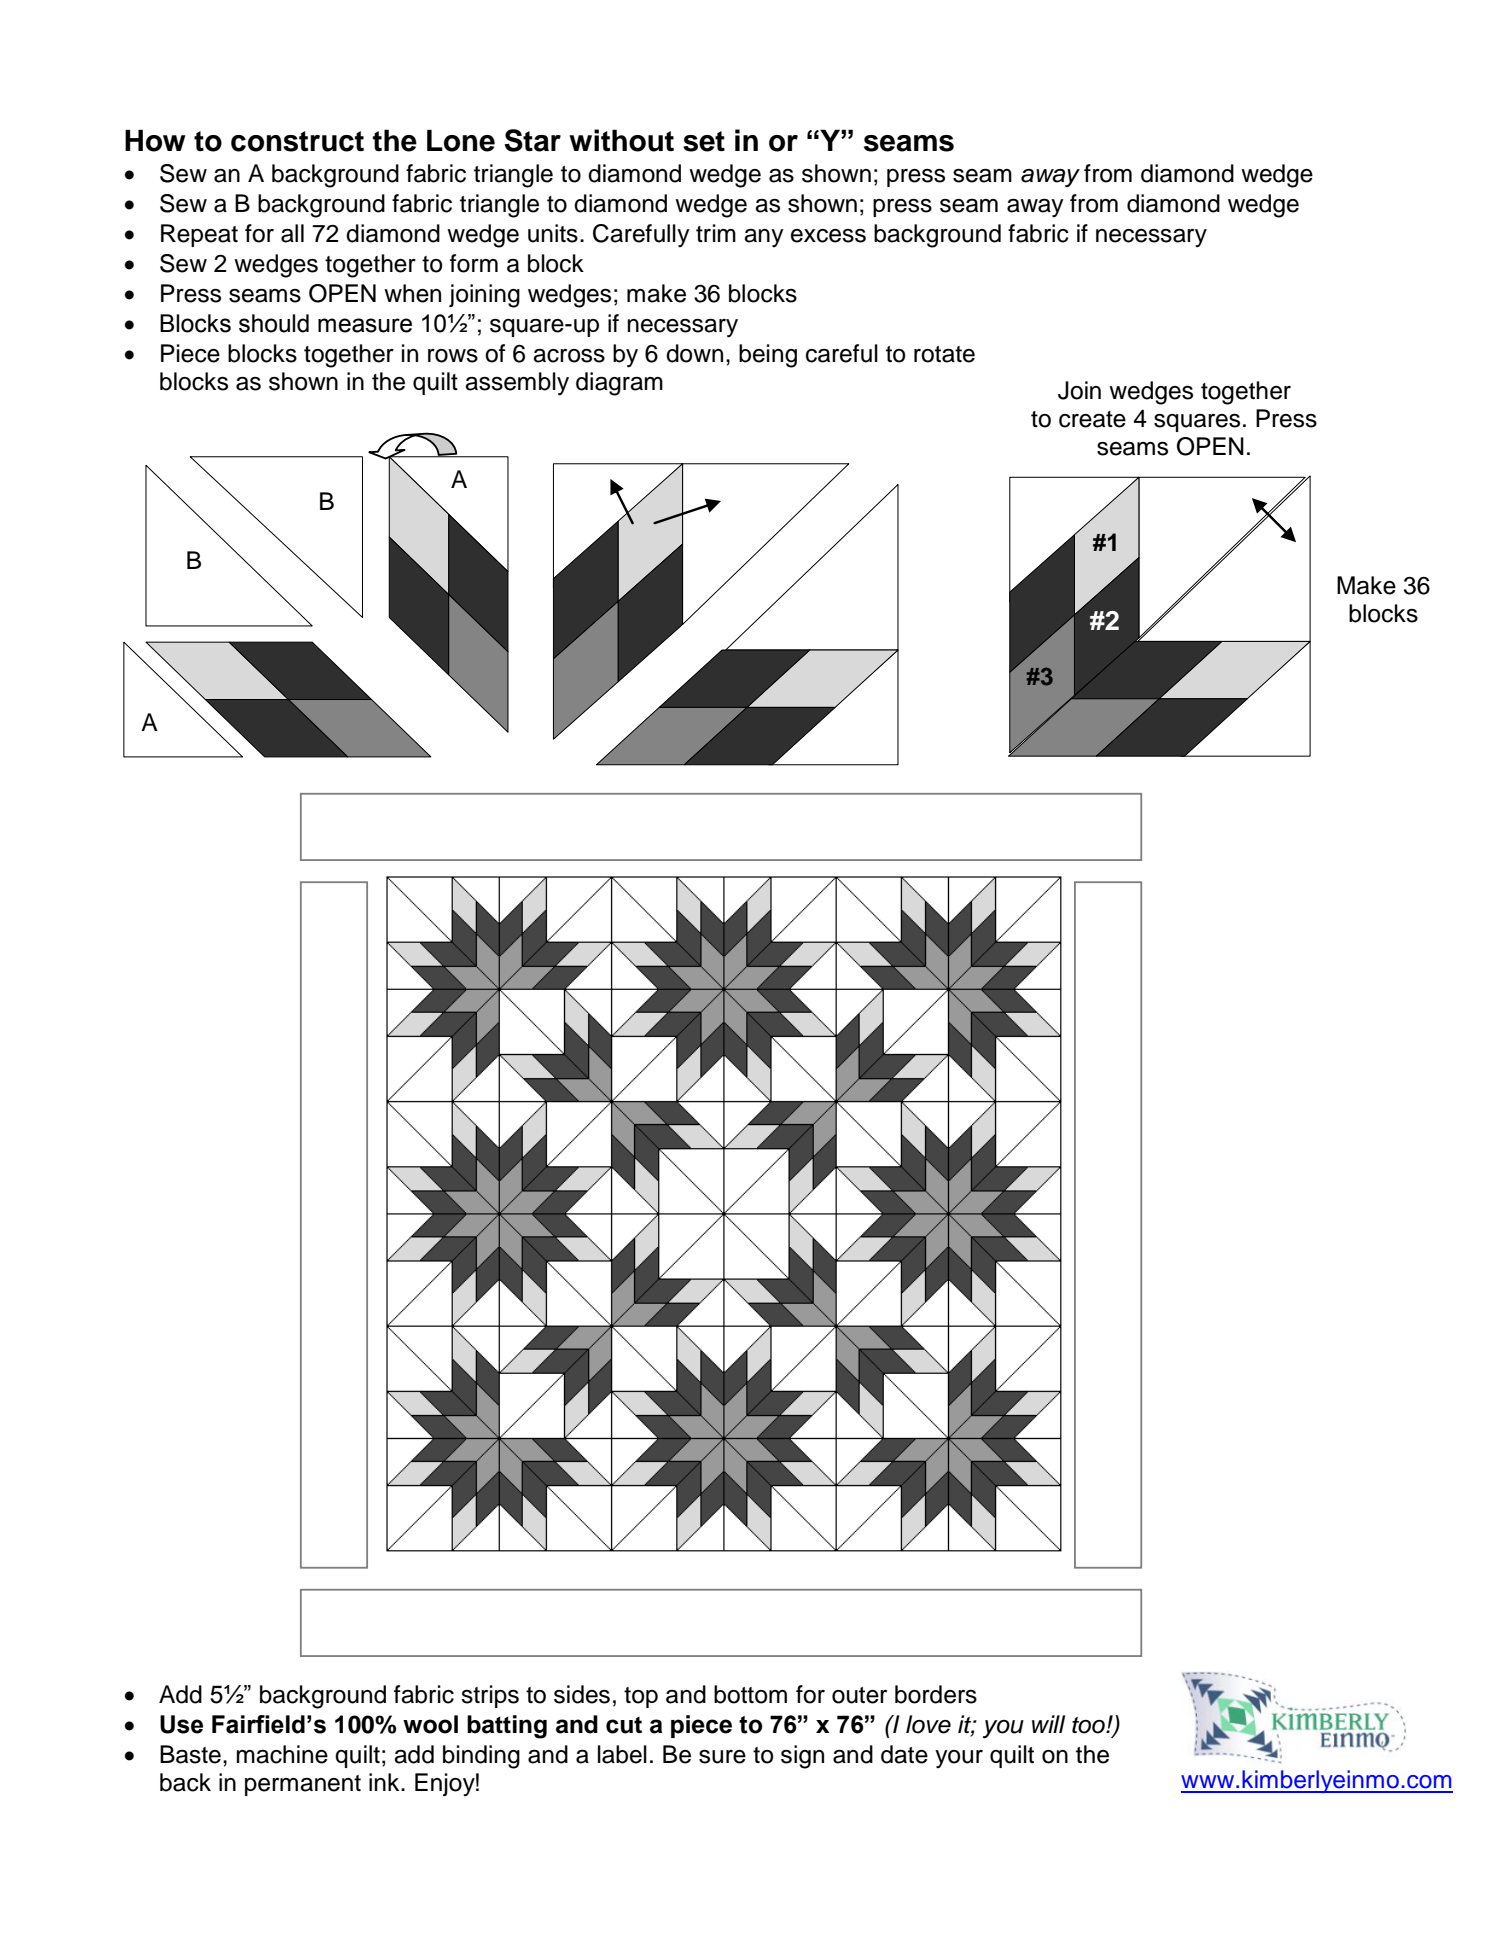 The width and height of the image is (1504, 1946). Describe the element at coordinates (959, 1759) in the image. I see `your` at that location.
